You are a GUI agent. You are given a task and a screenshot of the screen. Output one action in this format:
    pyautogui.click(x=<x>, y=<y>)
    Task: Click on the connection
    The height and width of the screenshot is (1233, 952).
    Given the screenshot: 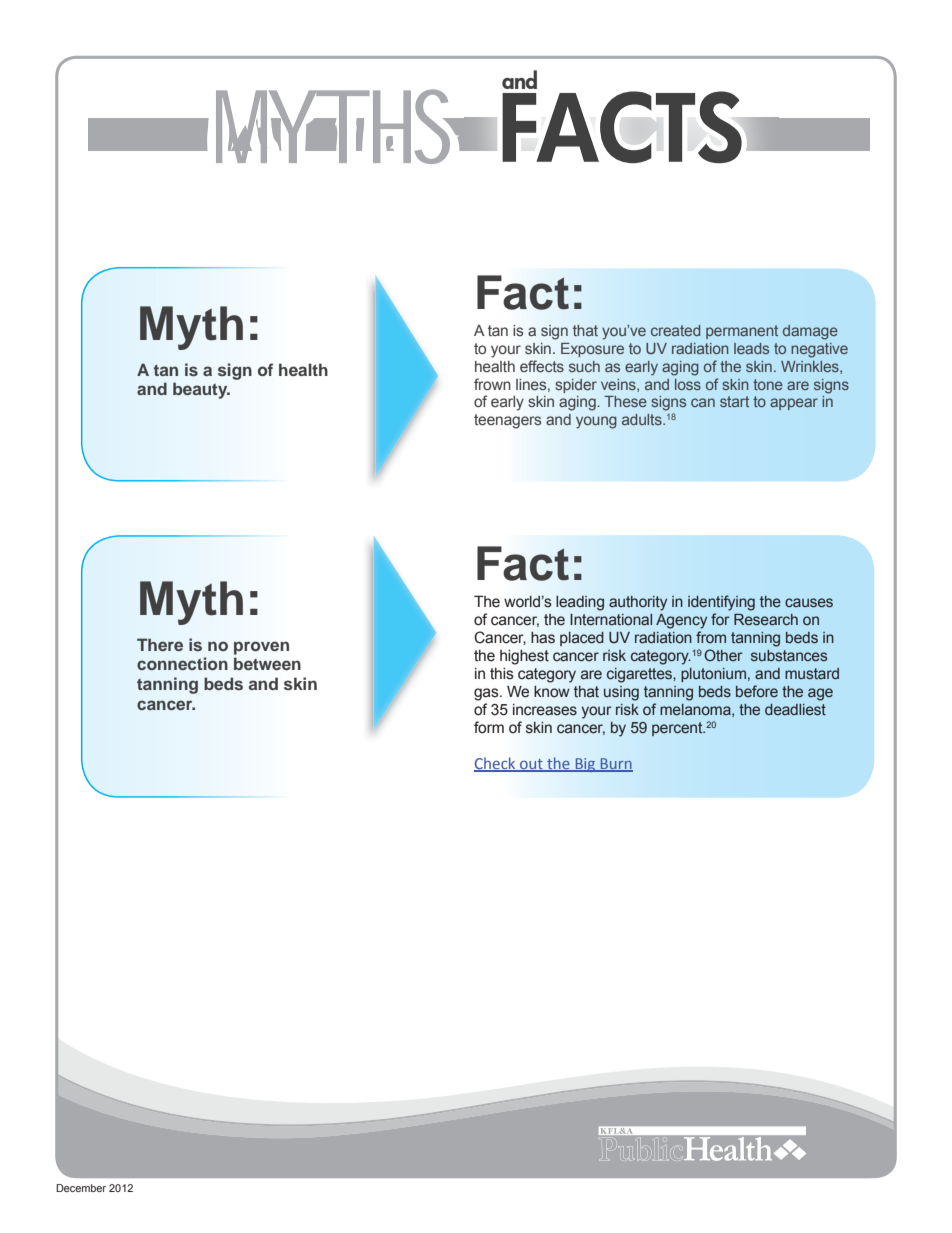 What is the action you would take?
    pyautogui.click(x=182, y=663)
